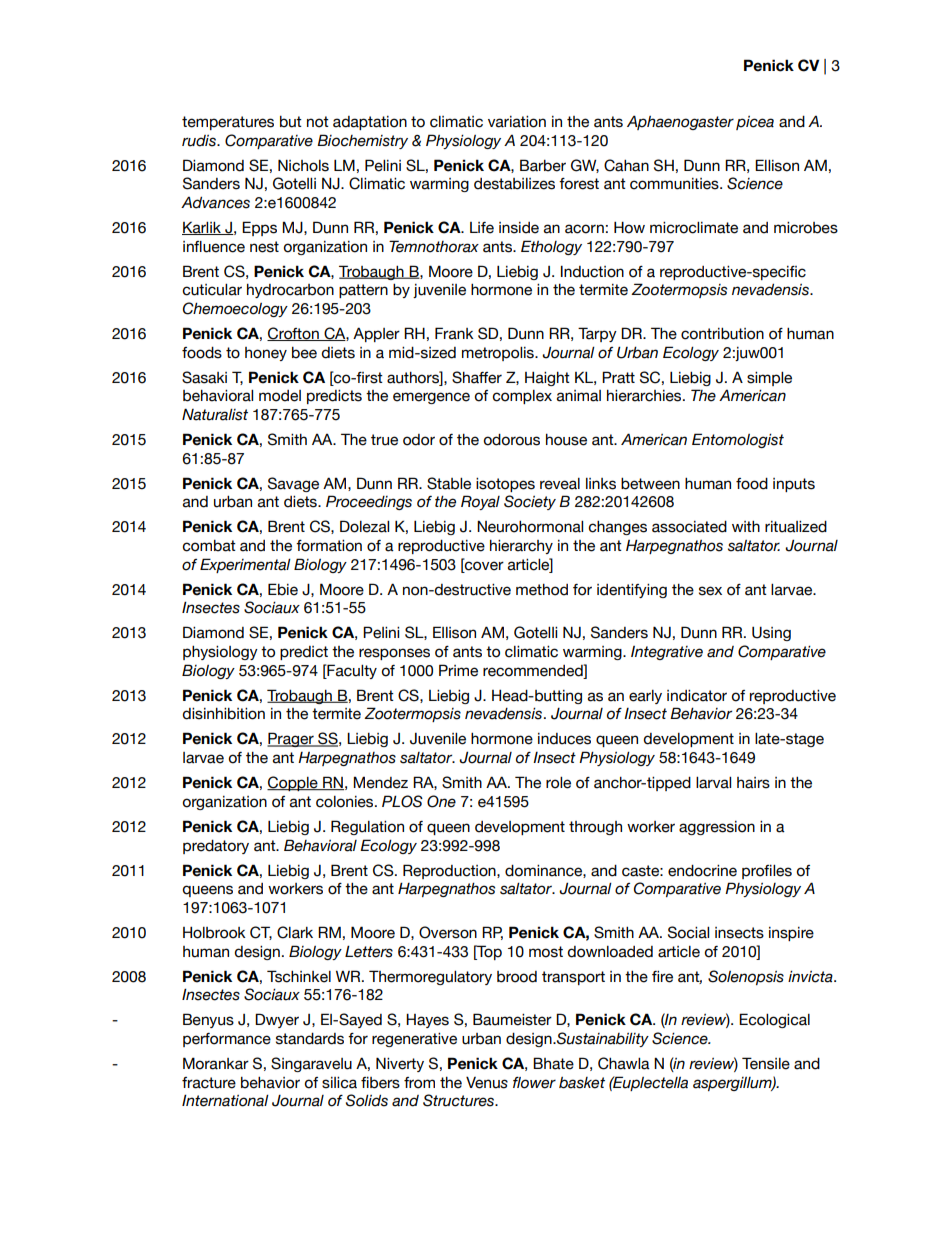  Describe the element at coordinates (766, 1063) in the screenshot. I see `Tensile` at that location.
